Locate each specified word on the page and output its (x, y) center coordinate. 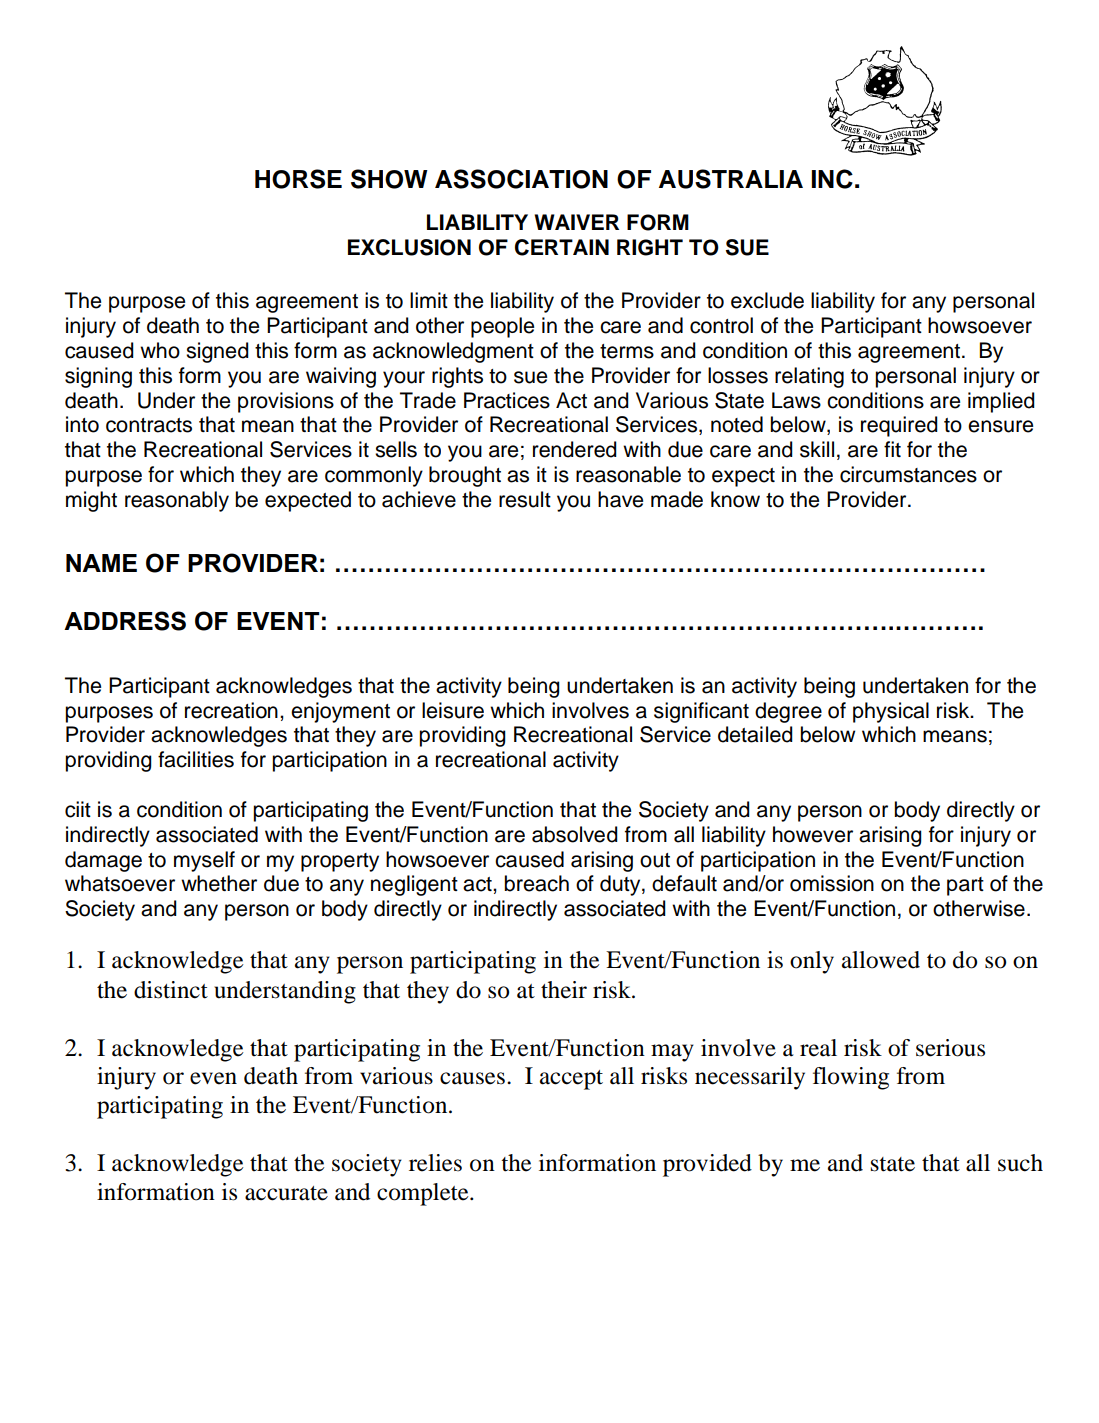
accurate (286, 1193)
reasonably (177, 501)
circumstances (908, 474)
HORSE (298, 179)
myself (204, 861)
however (813, 834)
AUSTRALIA (731, 179)
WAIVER (576, 222)
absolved (575, 834)
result (525, 499)
